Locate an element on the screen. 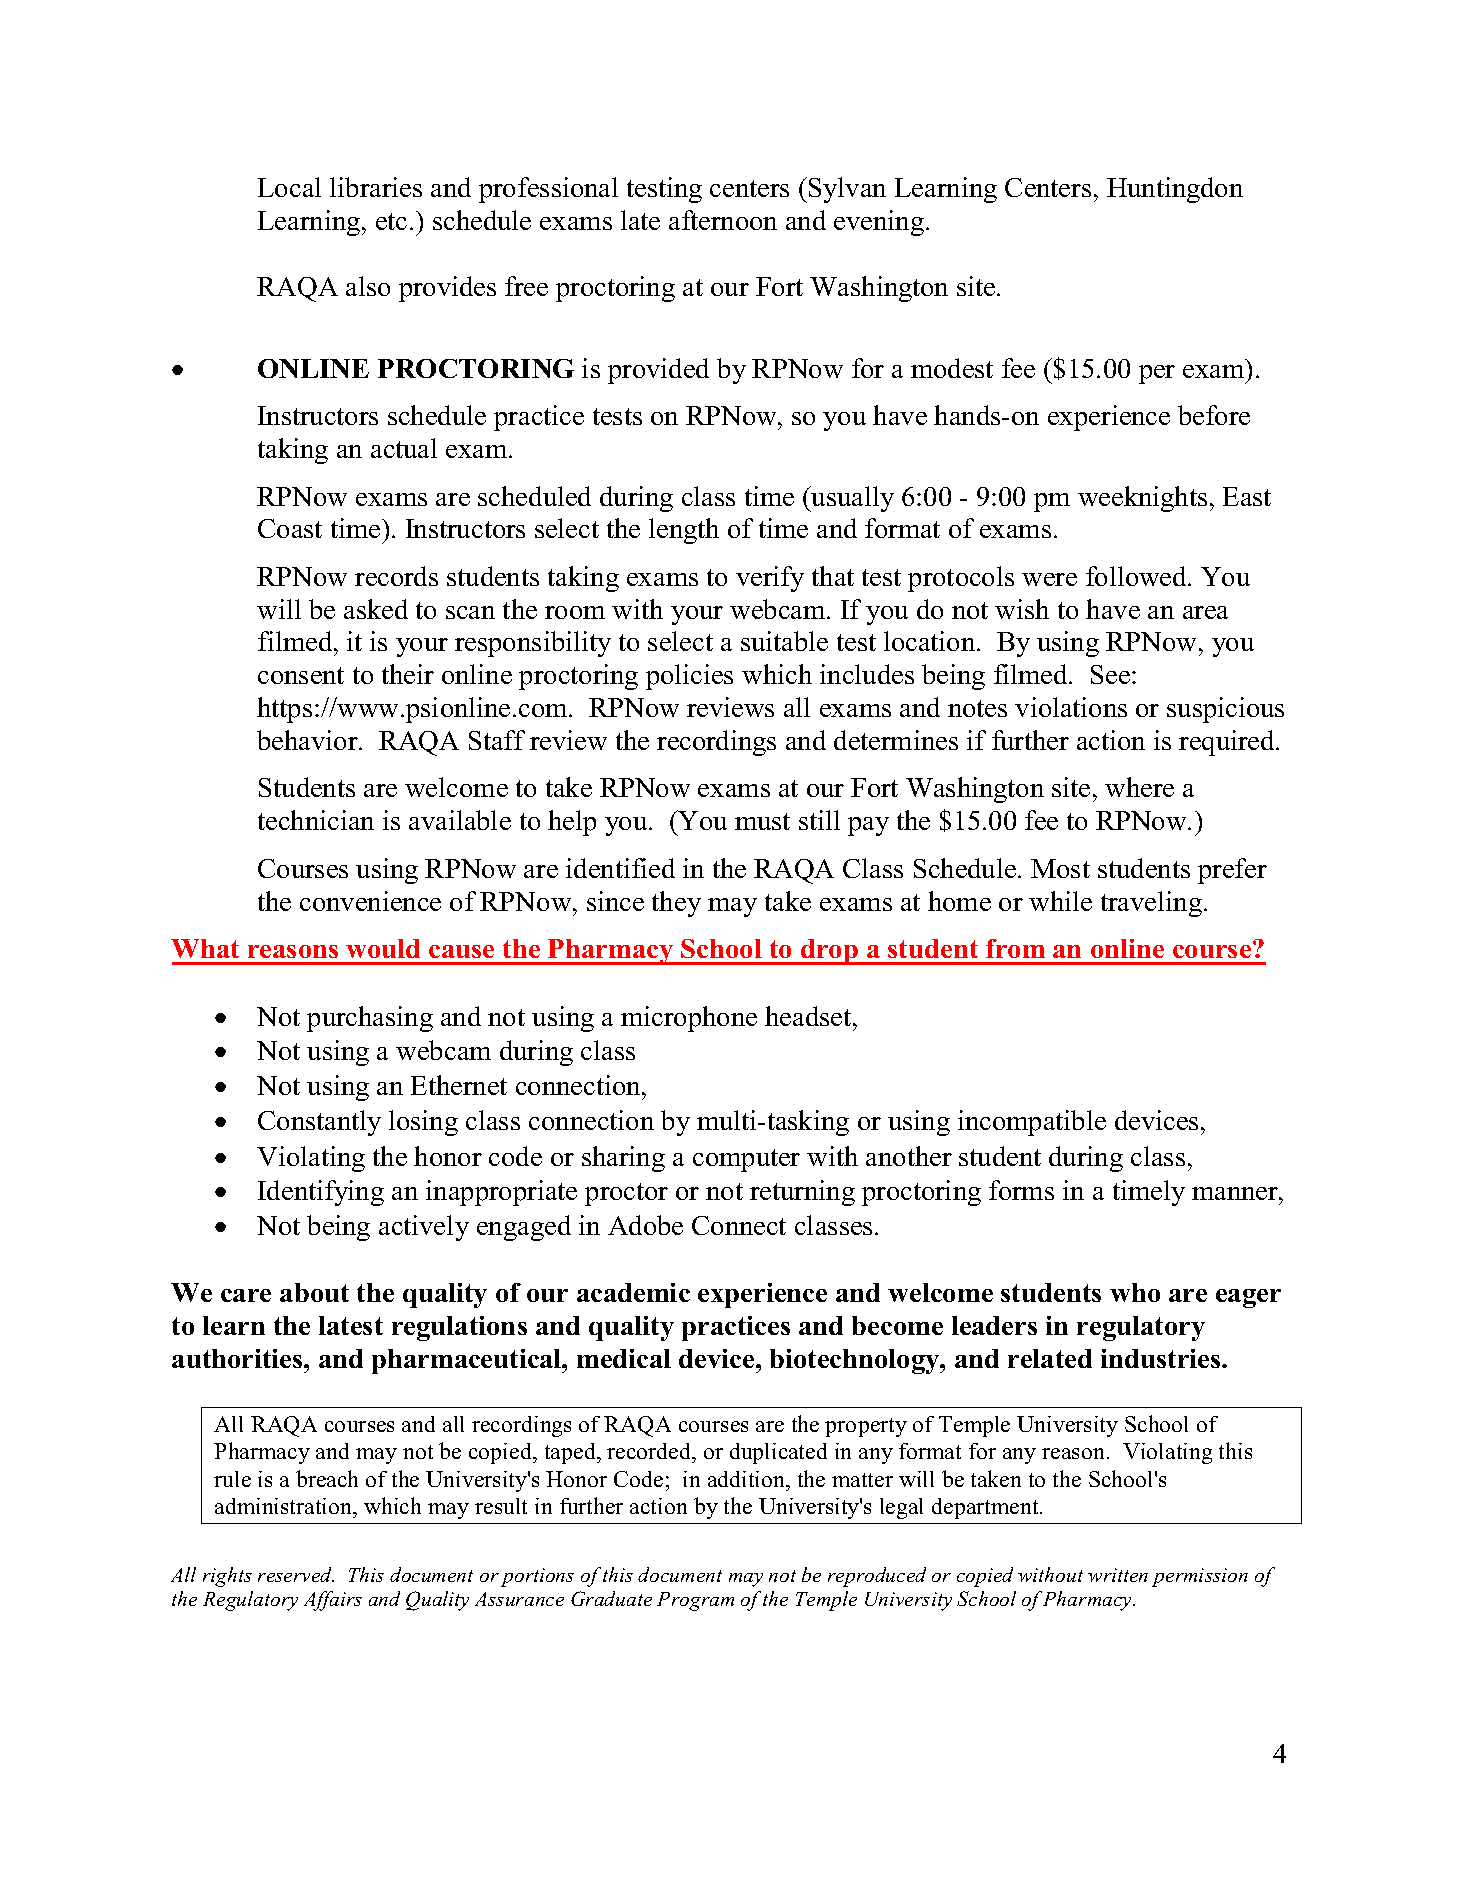  computer is located at coordinates (746, 1160).
